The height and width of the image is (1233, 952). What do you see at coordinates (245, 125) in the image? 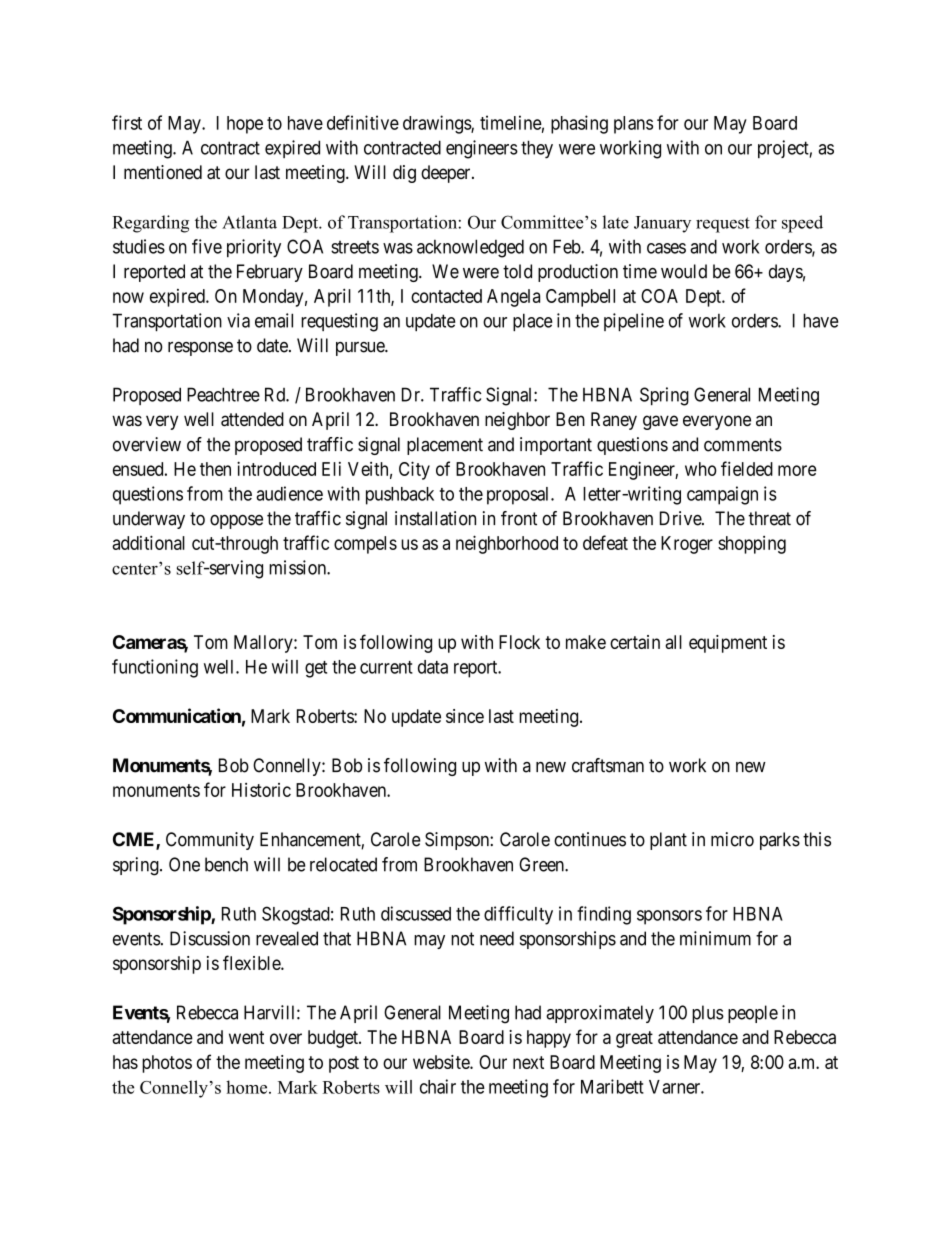
I see `hope` at bounding box center [245, 125].
